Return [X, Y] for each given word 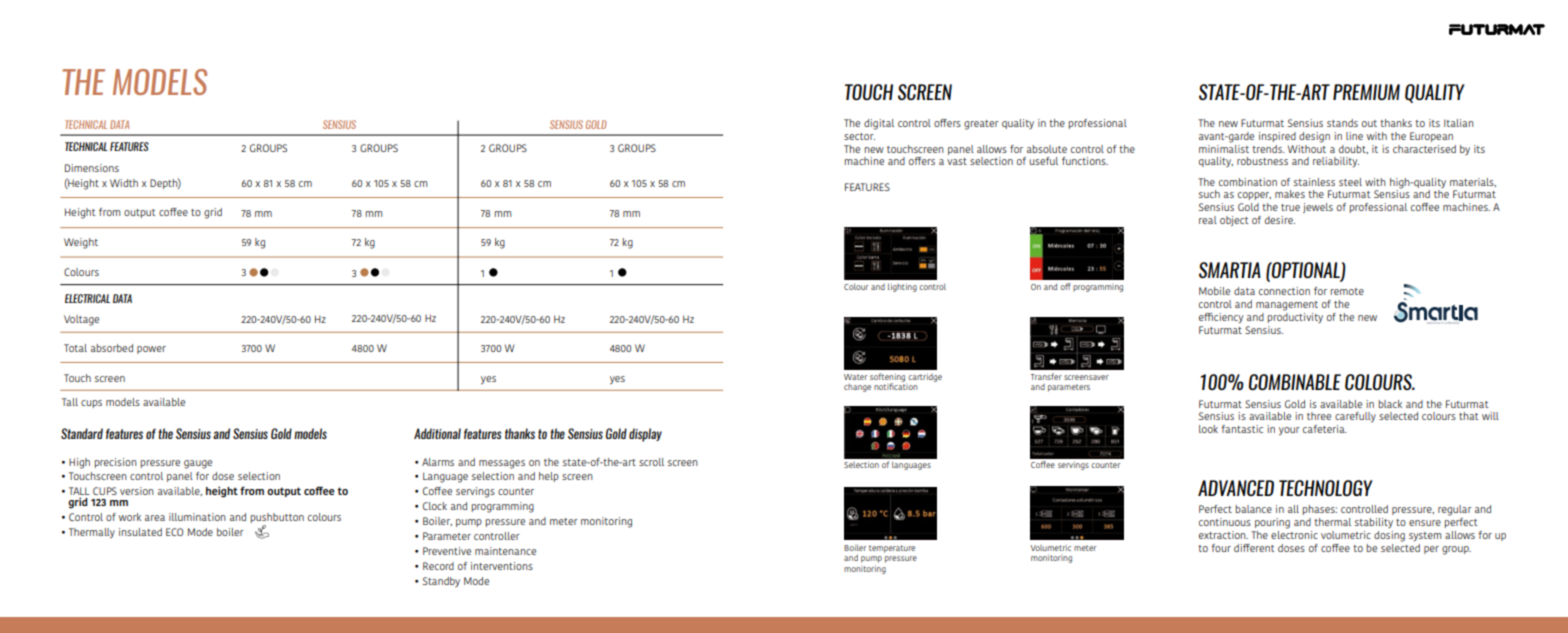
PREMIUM [1366, 92]
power [151, 350]
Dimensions [92, 168]
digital [879, 124]
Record [438, 566]
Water [855, 377]
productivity [1295, 316]
